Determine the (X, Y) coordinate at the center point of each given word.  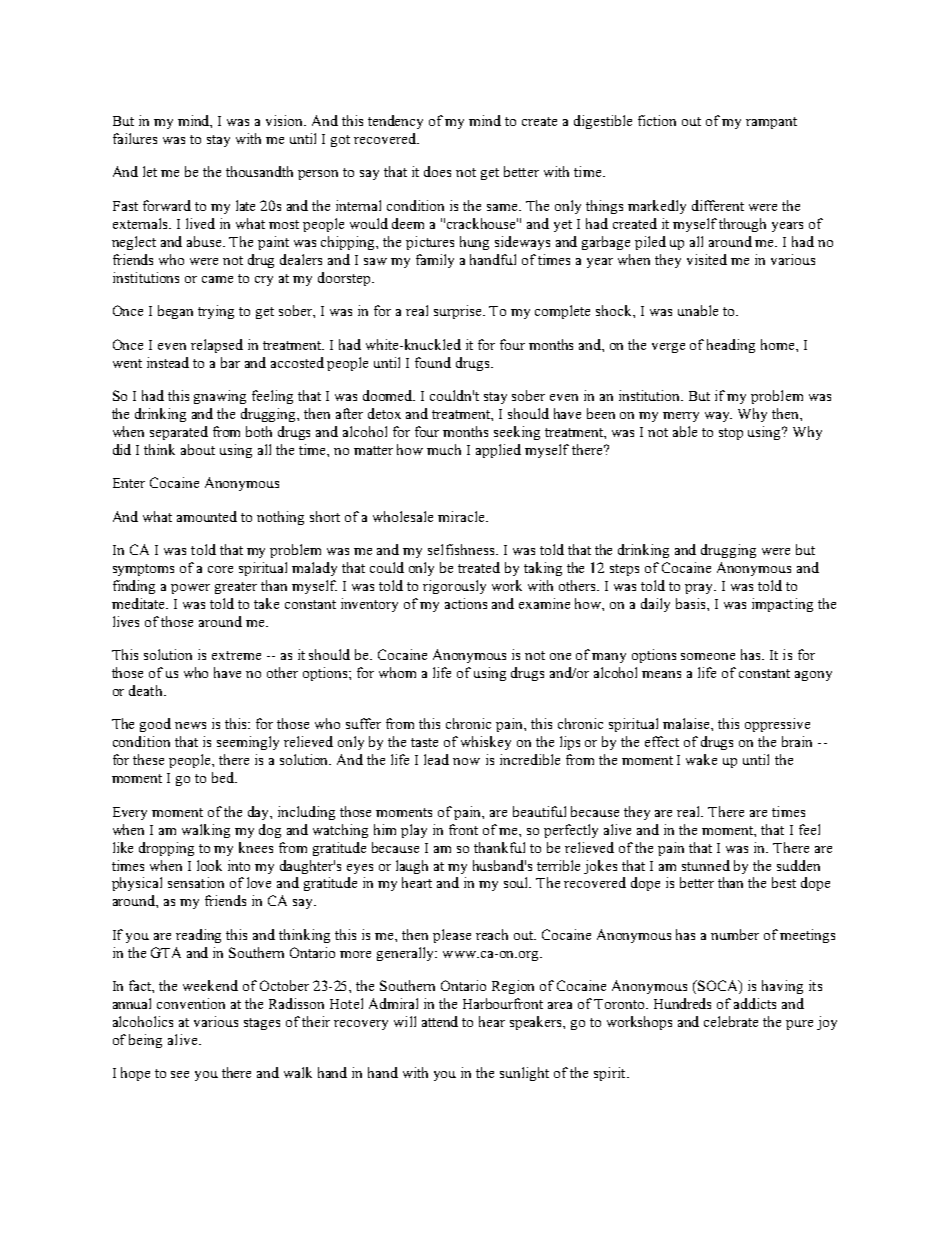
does (437, 171)
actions (466, 603)
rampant (771, 123)
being (145, 1041)
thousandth (259, 171)
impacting (782, 605)
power (190, 589)
